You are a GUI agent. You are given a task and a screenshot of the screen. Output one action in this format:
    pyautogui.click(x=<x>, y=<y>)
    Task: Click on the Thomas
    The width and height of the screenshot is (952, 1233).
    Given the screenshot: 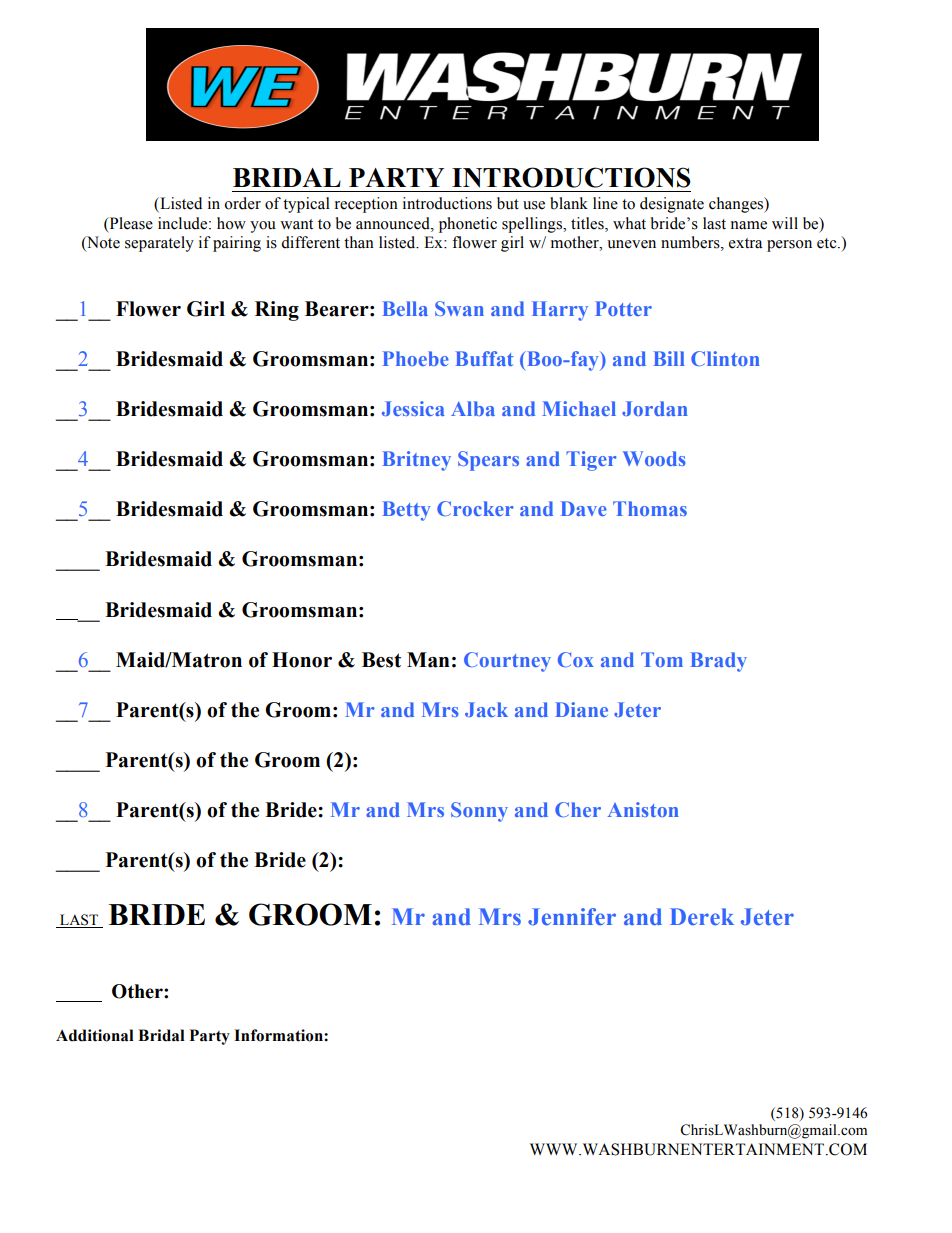 What is the action you would take?
    pyautogui.click(x=650, y=508)
